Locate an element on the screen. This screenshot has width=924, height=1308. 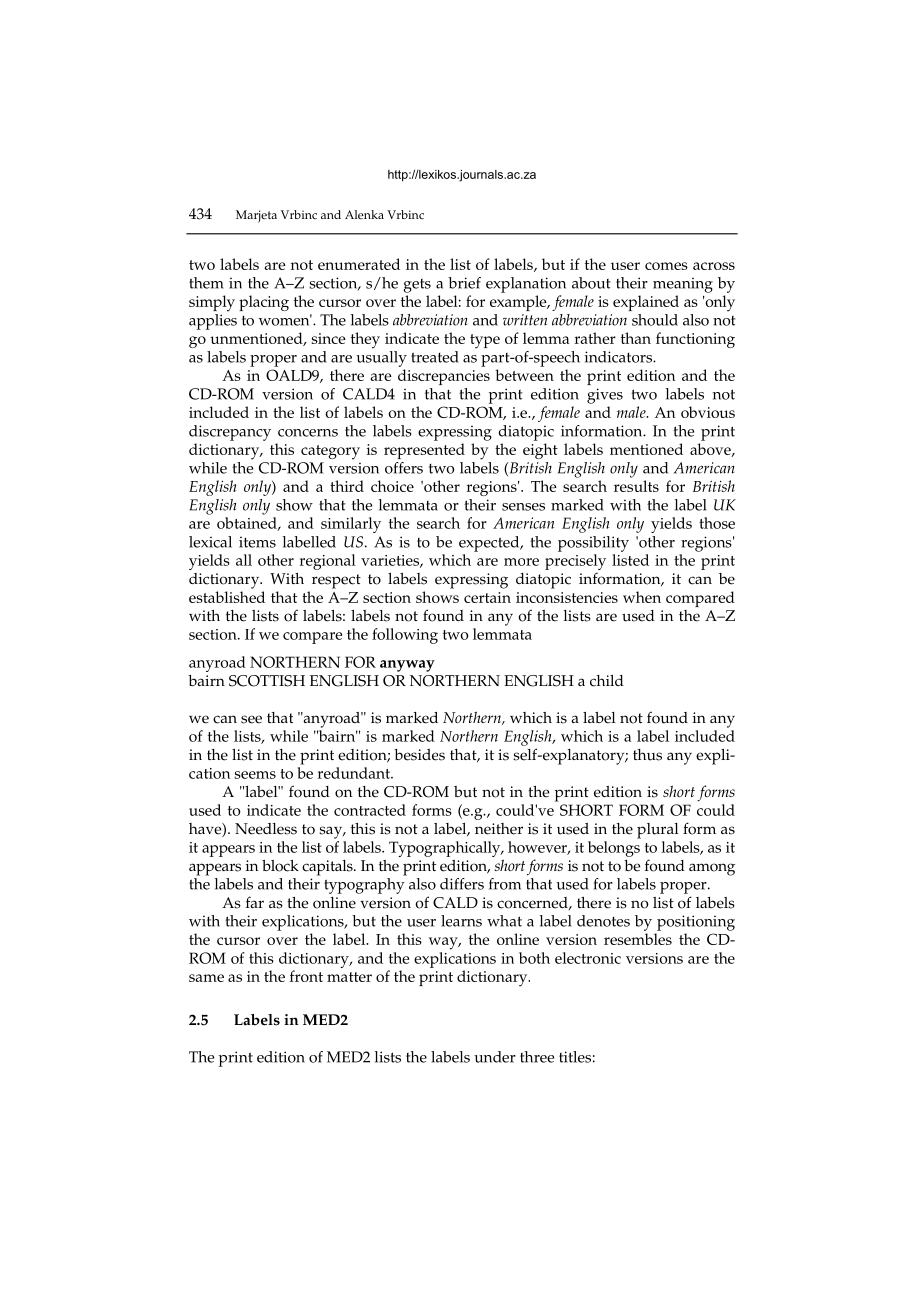
SCOTTISH is located at coordinates (267, 681).
